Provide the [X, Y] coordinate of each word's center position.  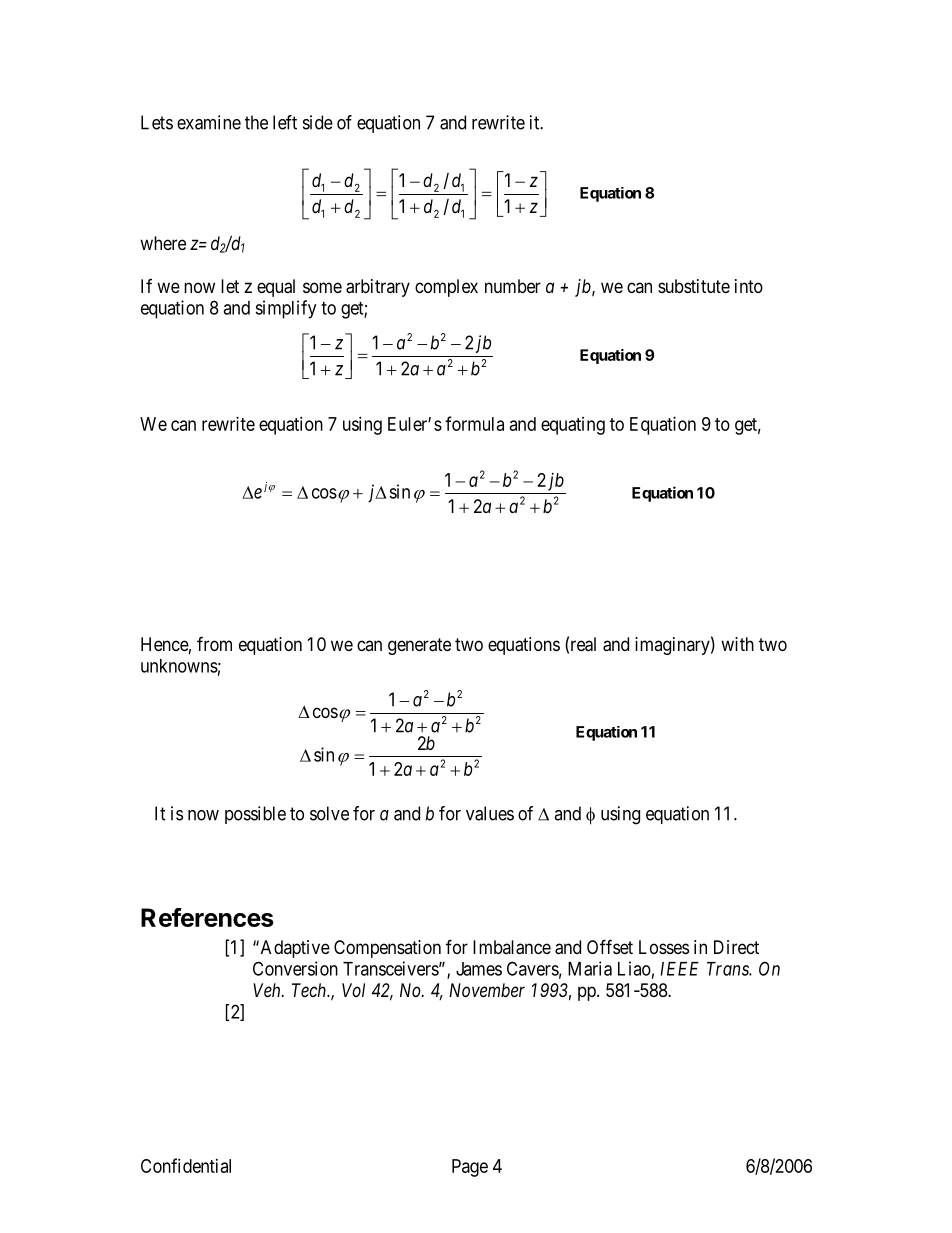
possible [255, 815]
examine [209, 122]
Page [470, 1168]
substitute [694, 286]
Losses [664, 947]
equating [573, 426]
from [214, 643]
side [318, 122]
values [490, 813]
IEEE [679, 969]
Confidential [186, 1165]
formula [474, 423]
